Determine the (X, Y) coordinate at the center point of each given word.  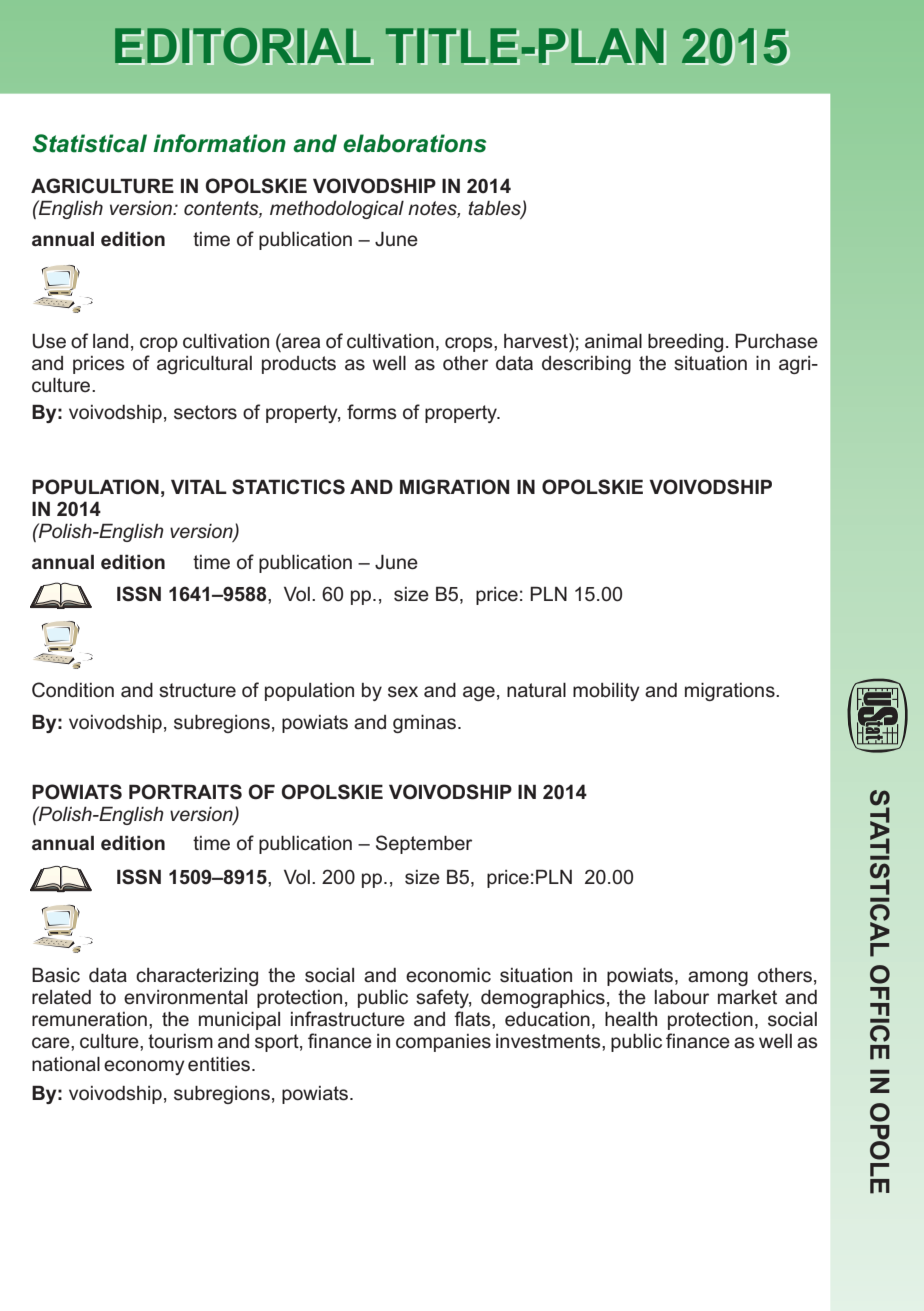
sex (403, 692)
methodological (337, 210)
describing (586, 365)
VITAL (199, 486)
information (219, 143)
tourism (180, 1041)
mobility (606, 692)
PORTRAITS (185, 792)
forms (371, 412)
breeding (685, 343)
